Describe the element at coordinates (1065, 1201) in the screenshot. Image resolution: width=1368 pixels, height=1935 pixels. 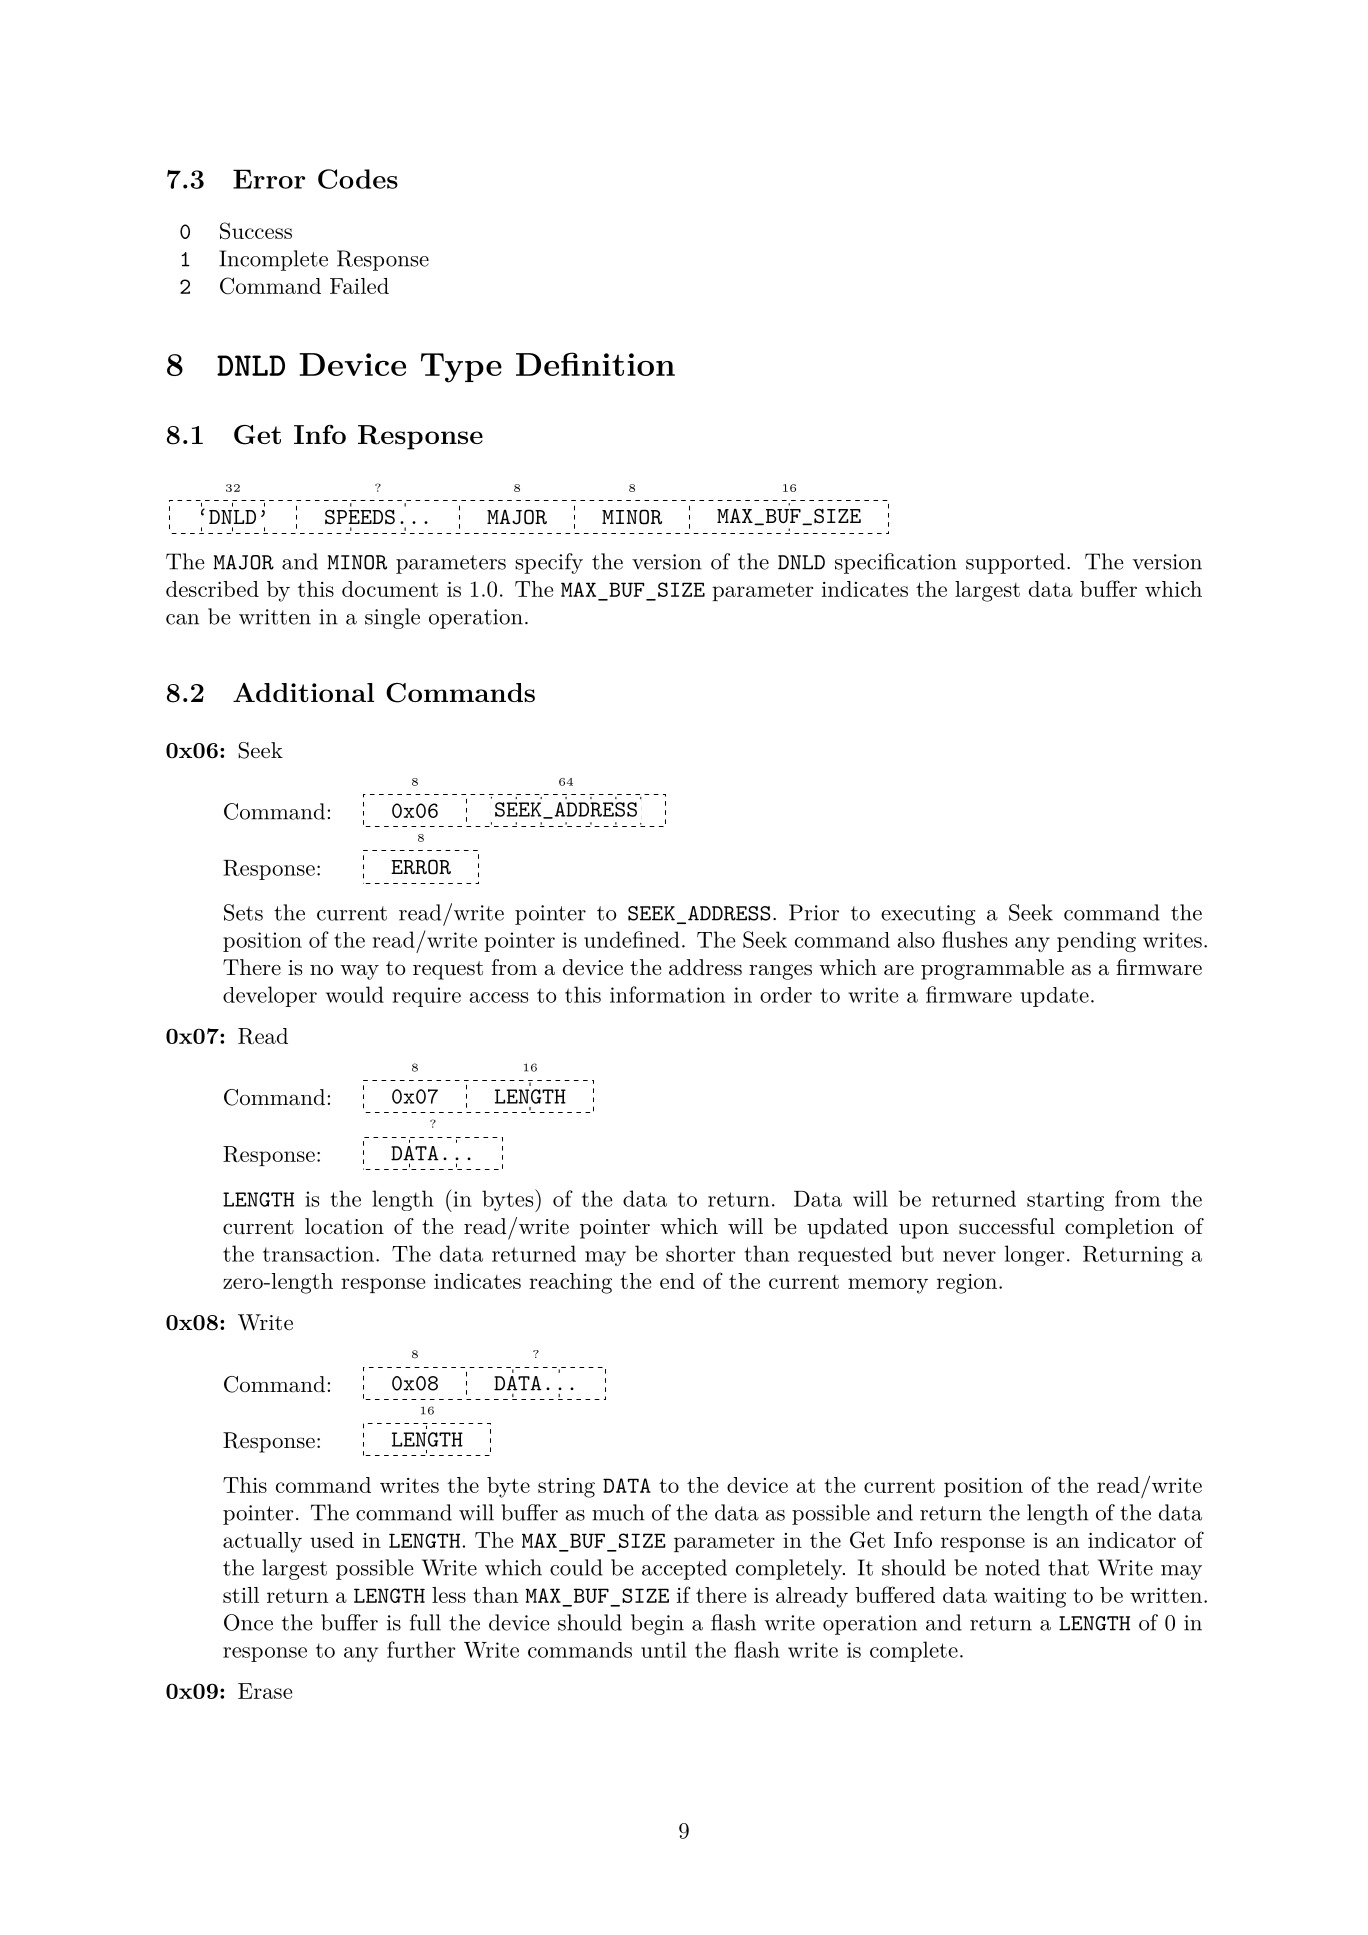
I see `starting` at that location.
